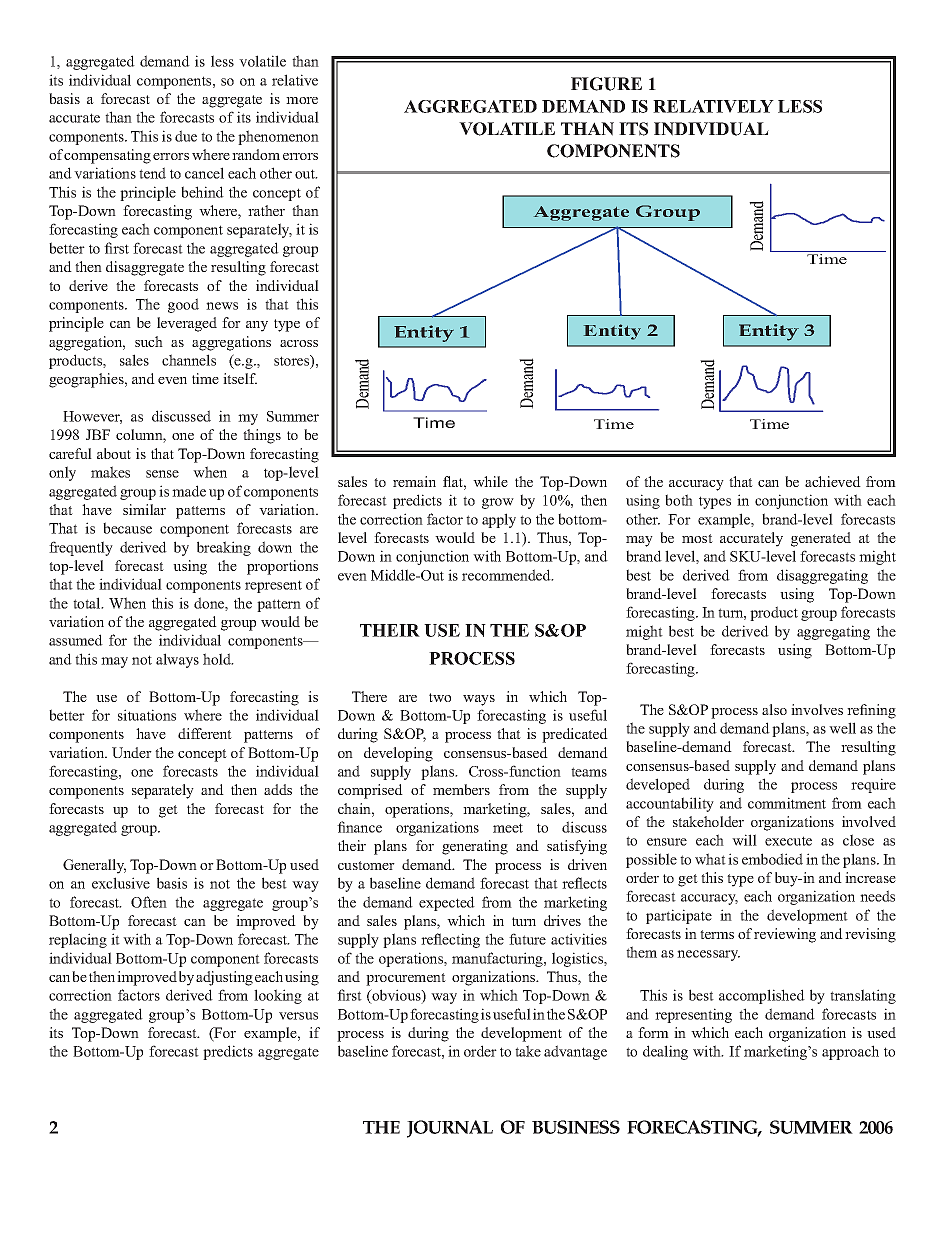 The width and height of the screenshot is (952, 1233). I want to click on any, so click(257, 326).
